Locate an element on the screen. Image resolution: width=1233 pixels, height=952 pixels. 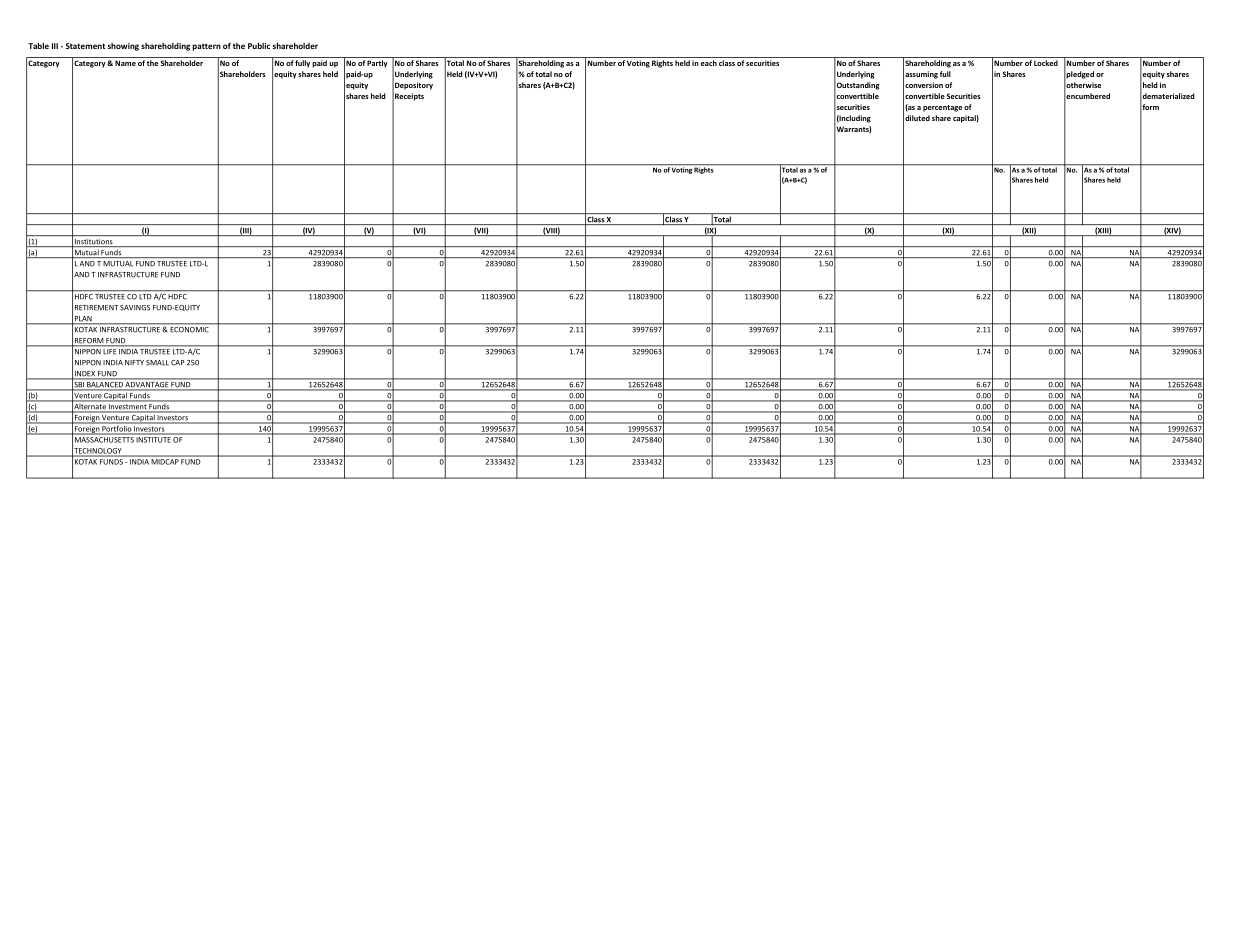
LIFE is located at coordinates (110, 350).
